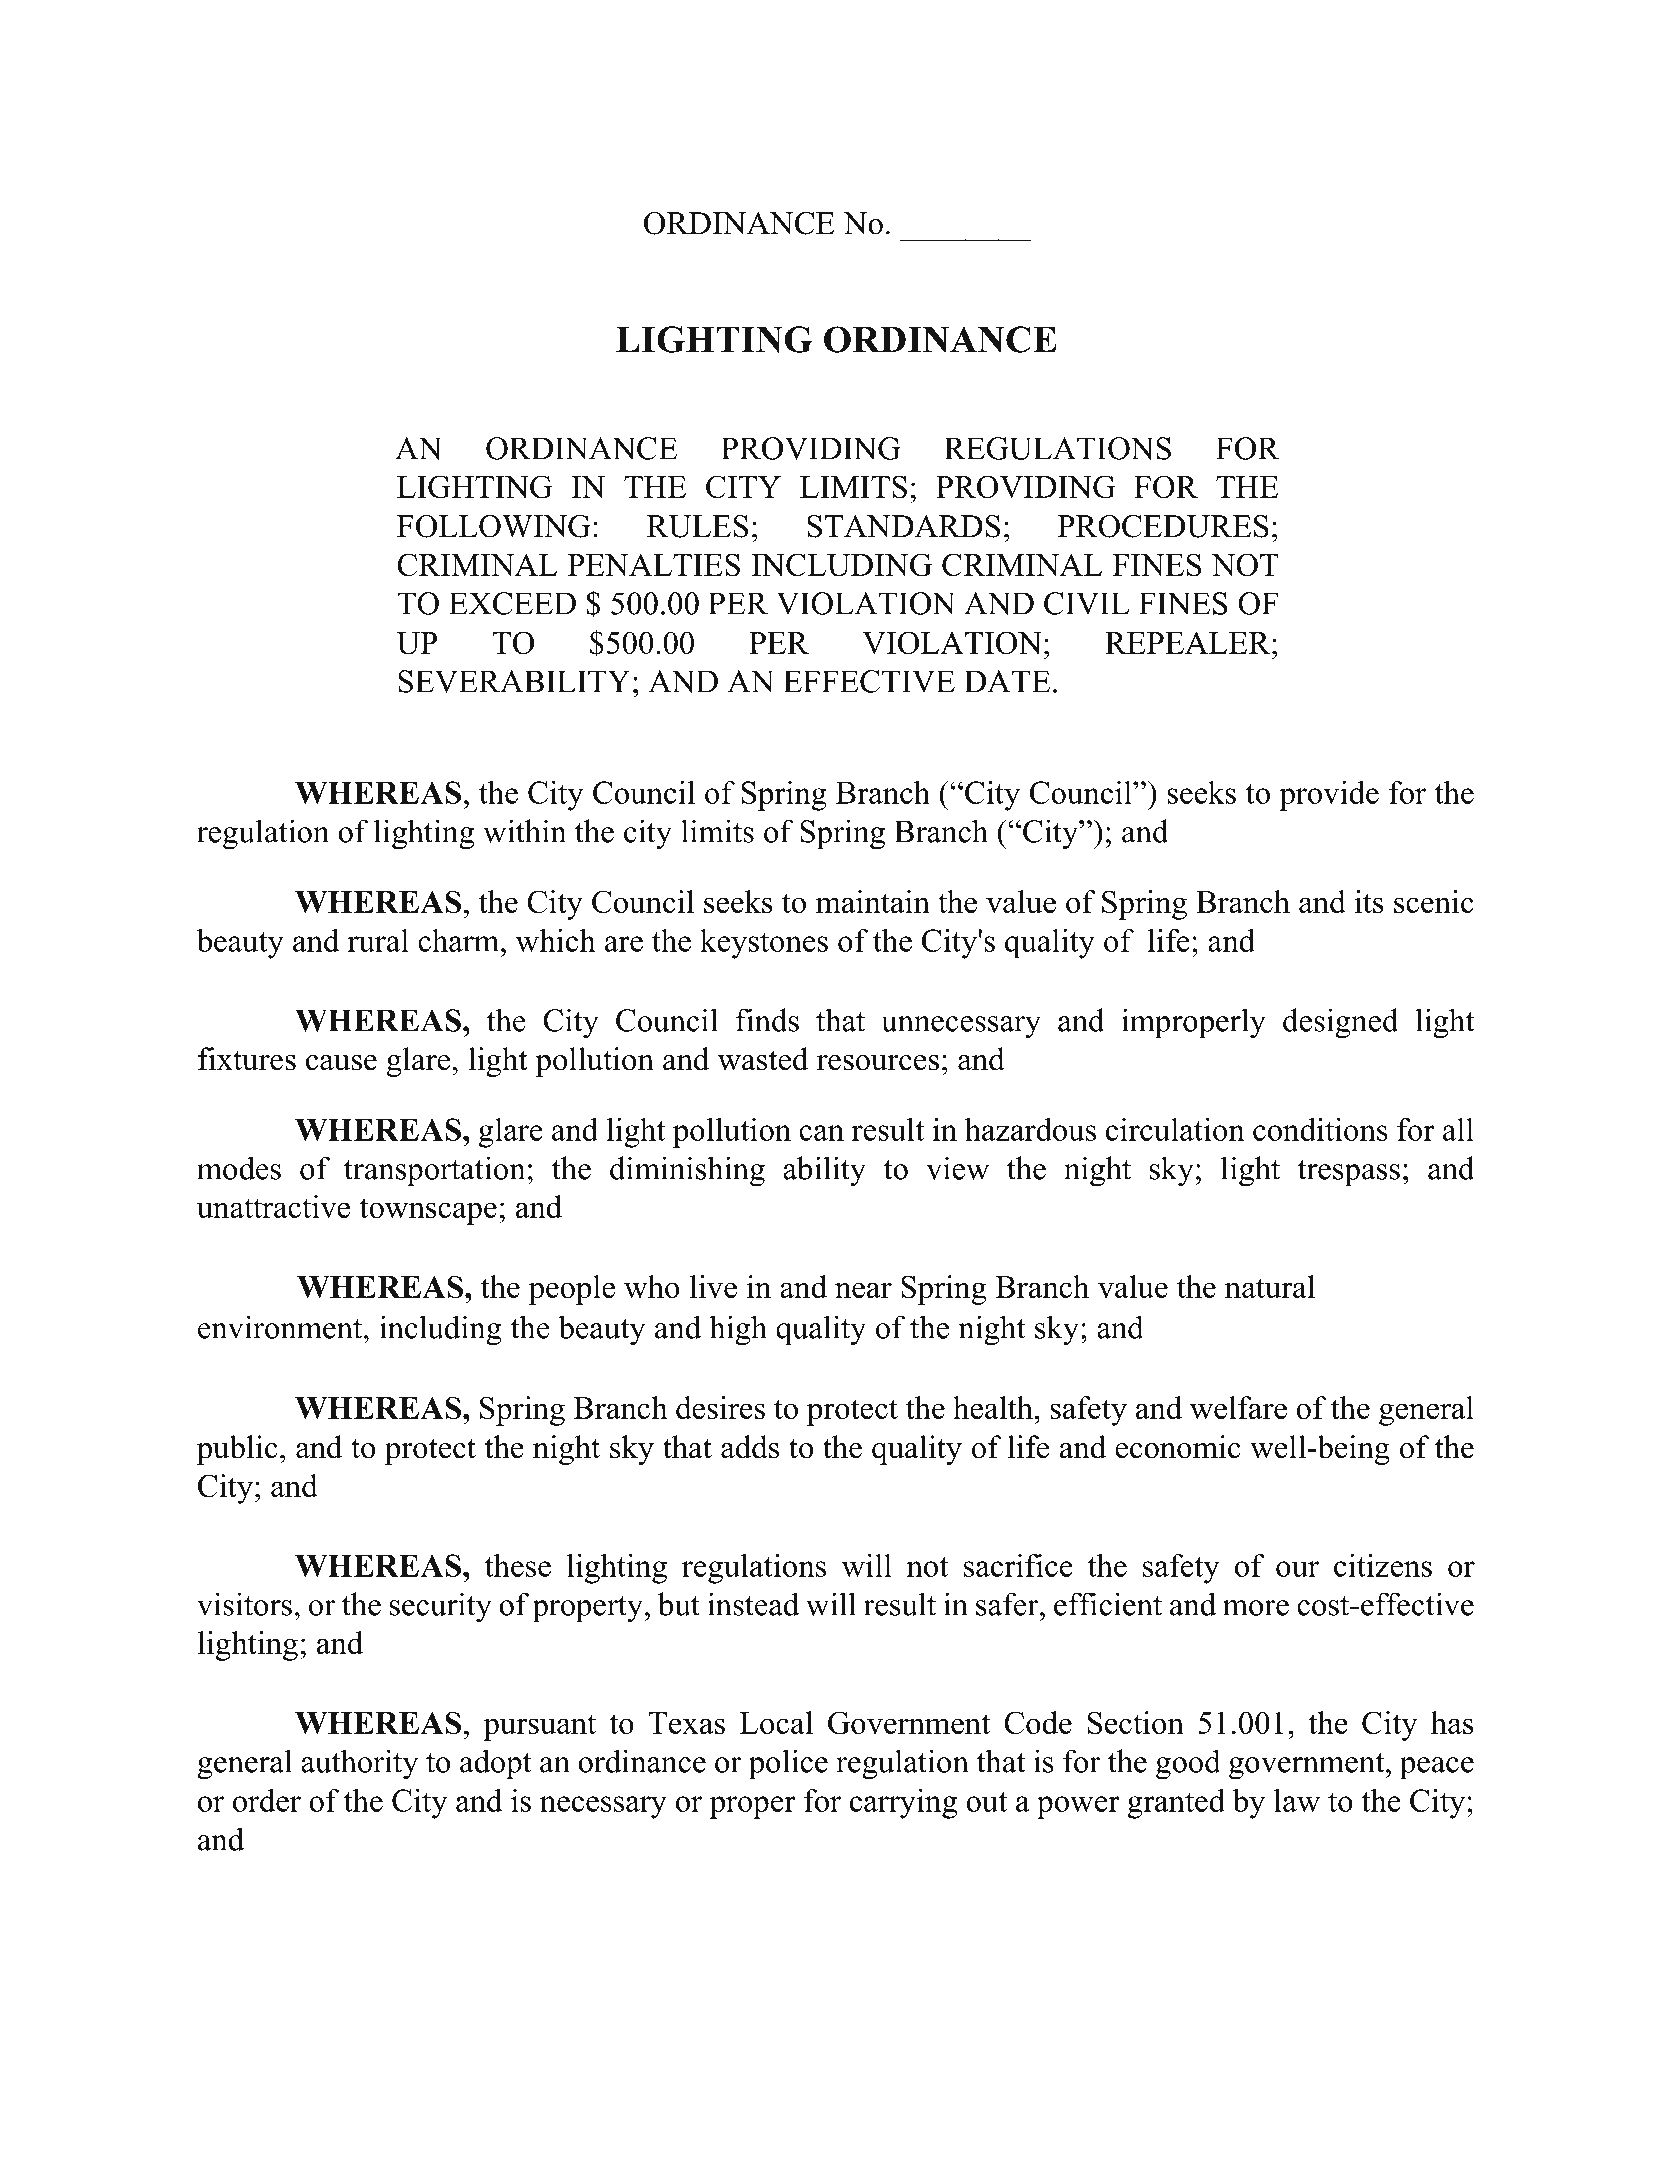 This screenshot has height=2160, width=1669. I want to click on PROCEDURES, so click(1163, 526).
